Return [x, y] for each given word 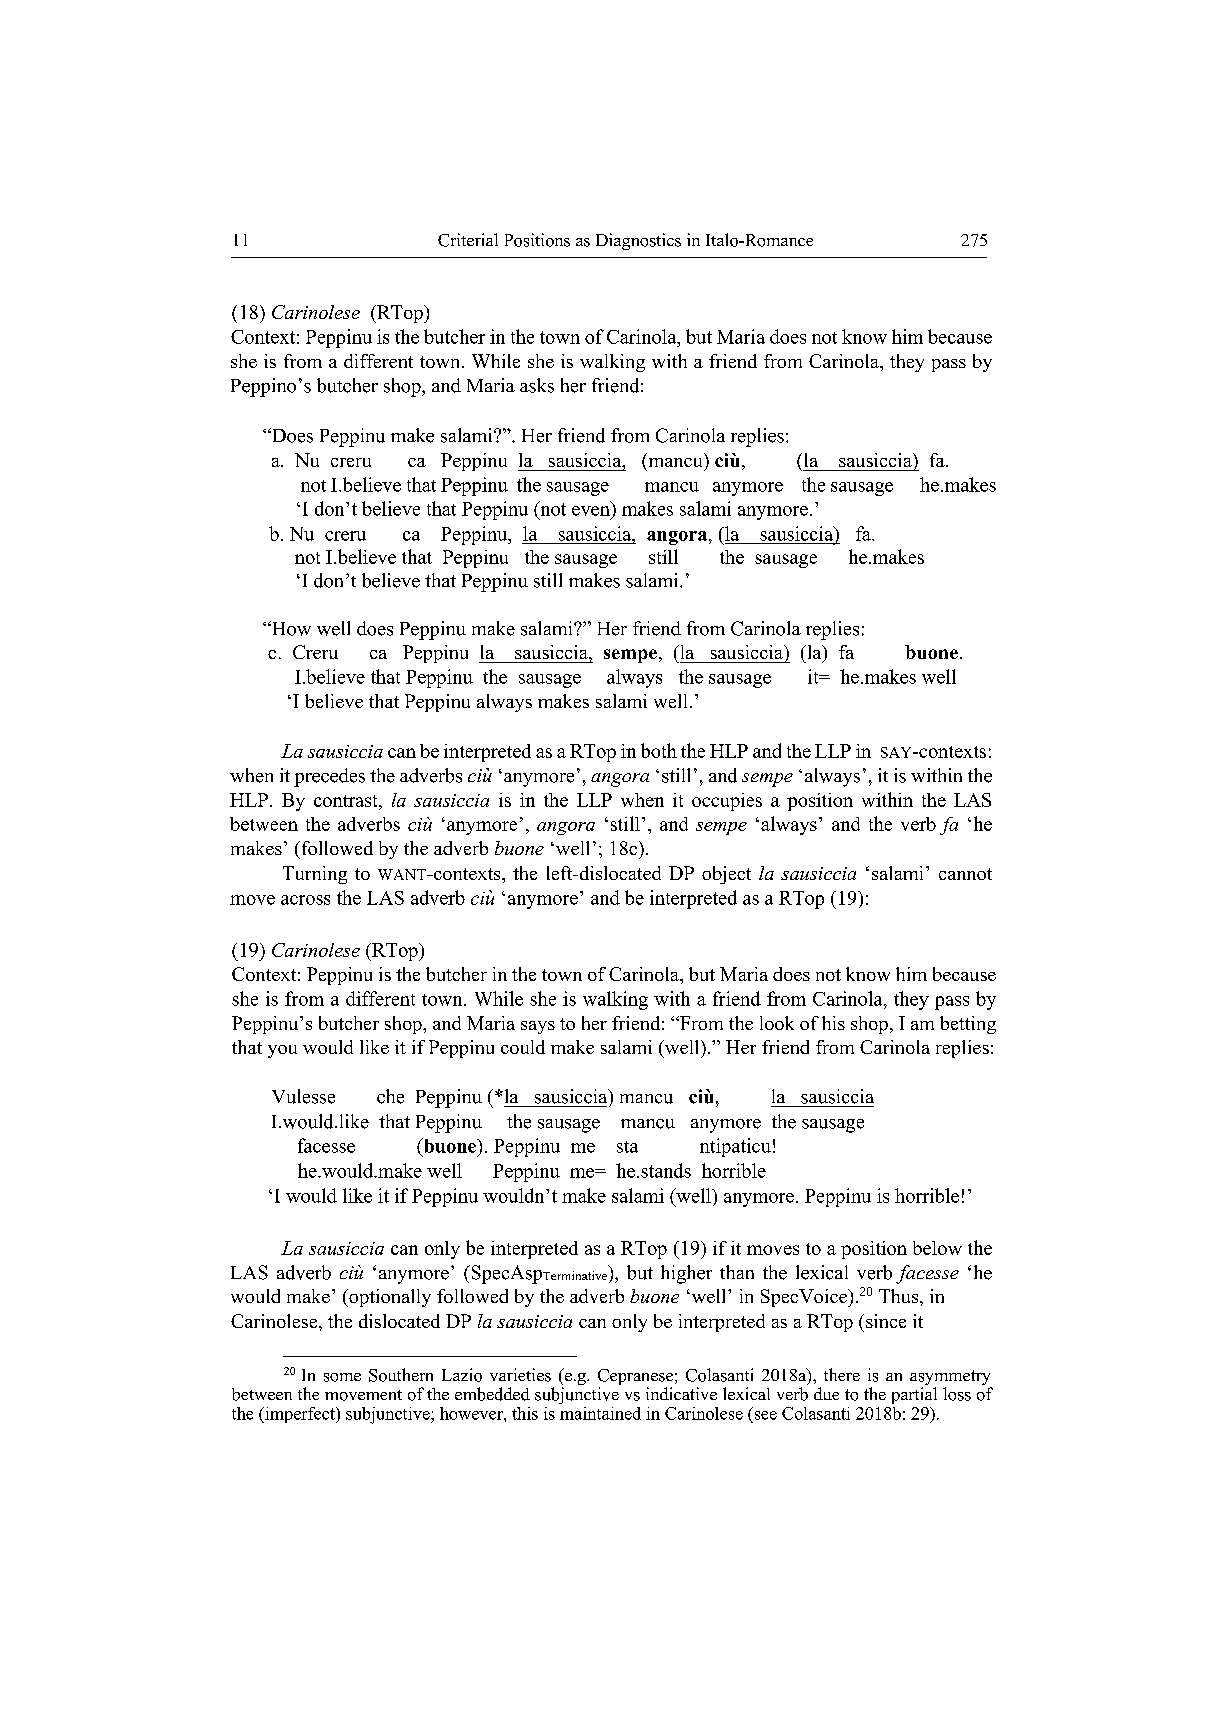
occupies [727, 802]
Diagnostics [638, 241]
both [659, 750]
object [726, 875]
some [342, 1377]
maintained [600, 1413]
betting [968, 1025]
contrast [347, 801]
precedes [329, 777]
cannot [965, 874]
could [523, 1047]
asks [537, 385]
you [282, 1051]
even [591, 511]
